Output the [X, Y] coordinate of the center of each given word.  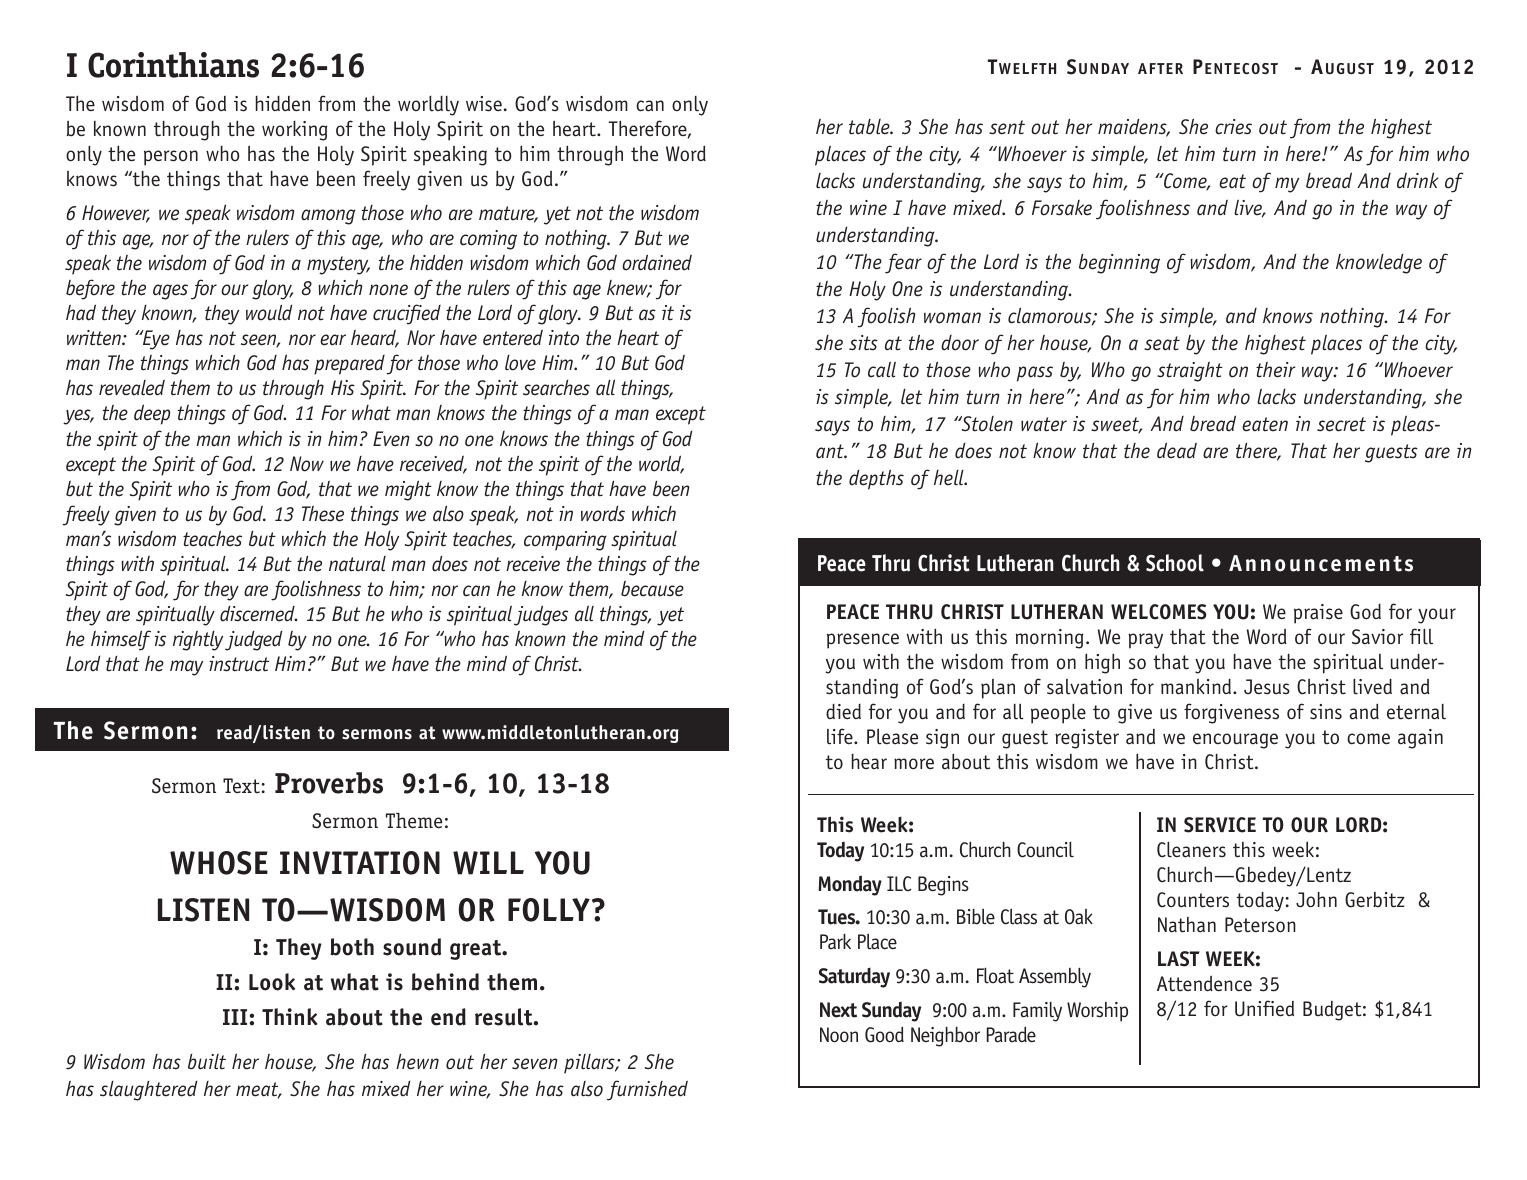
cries [1233, 127]
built [207, 1062]
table [870, 127]
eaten [1265, 424]
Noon [839, 1035]
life [841, 736]
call [882, 369]
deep [152, 414]
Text [242, 786]
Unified [1264, 1008]
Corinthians [173, 65]
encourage [1235, 741]
